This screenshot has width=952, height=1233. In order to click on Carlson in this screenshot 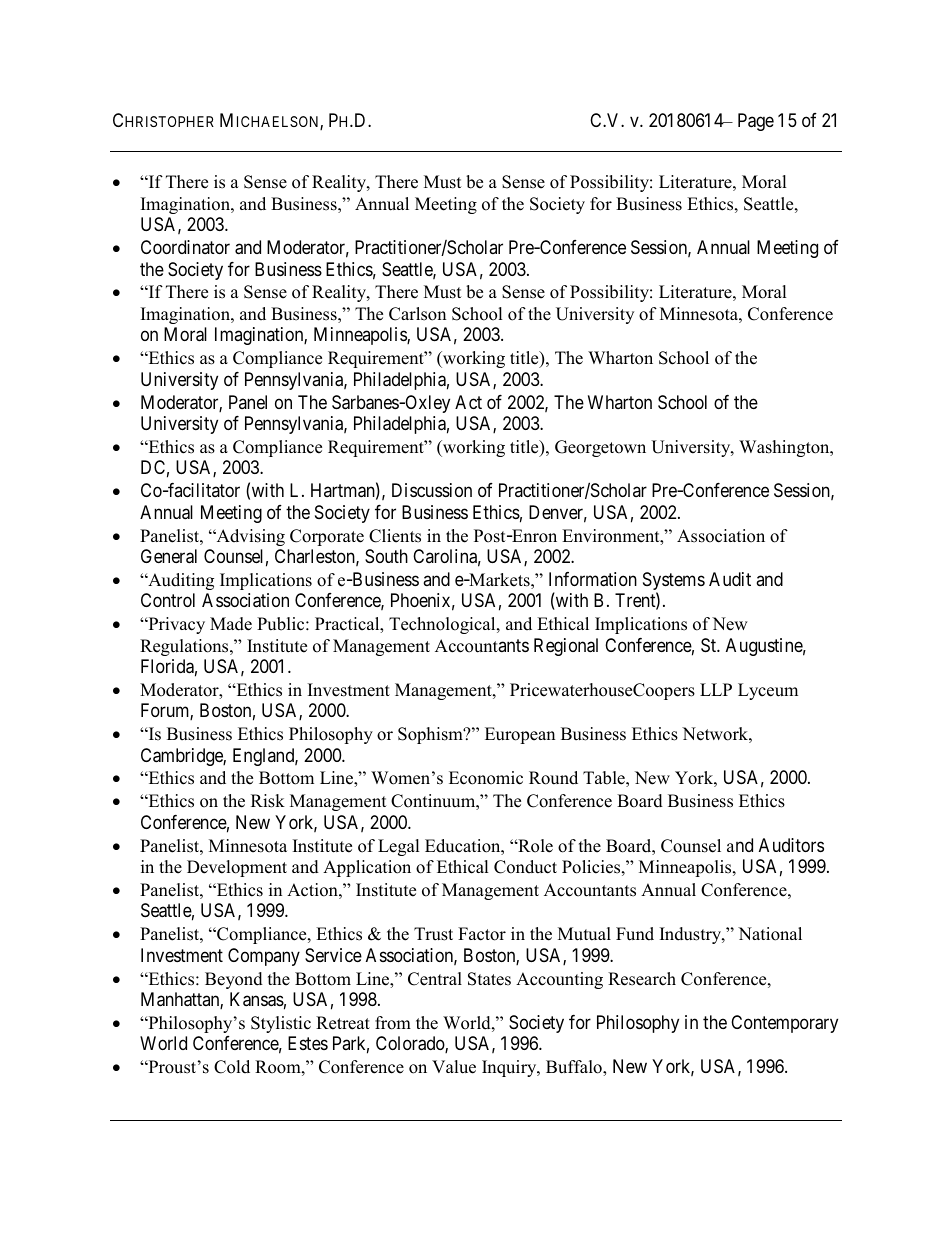, I will do `click(417, 314)`.
